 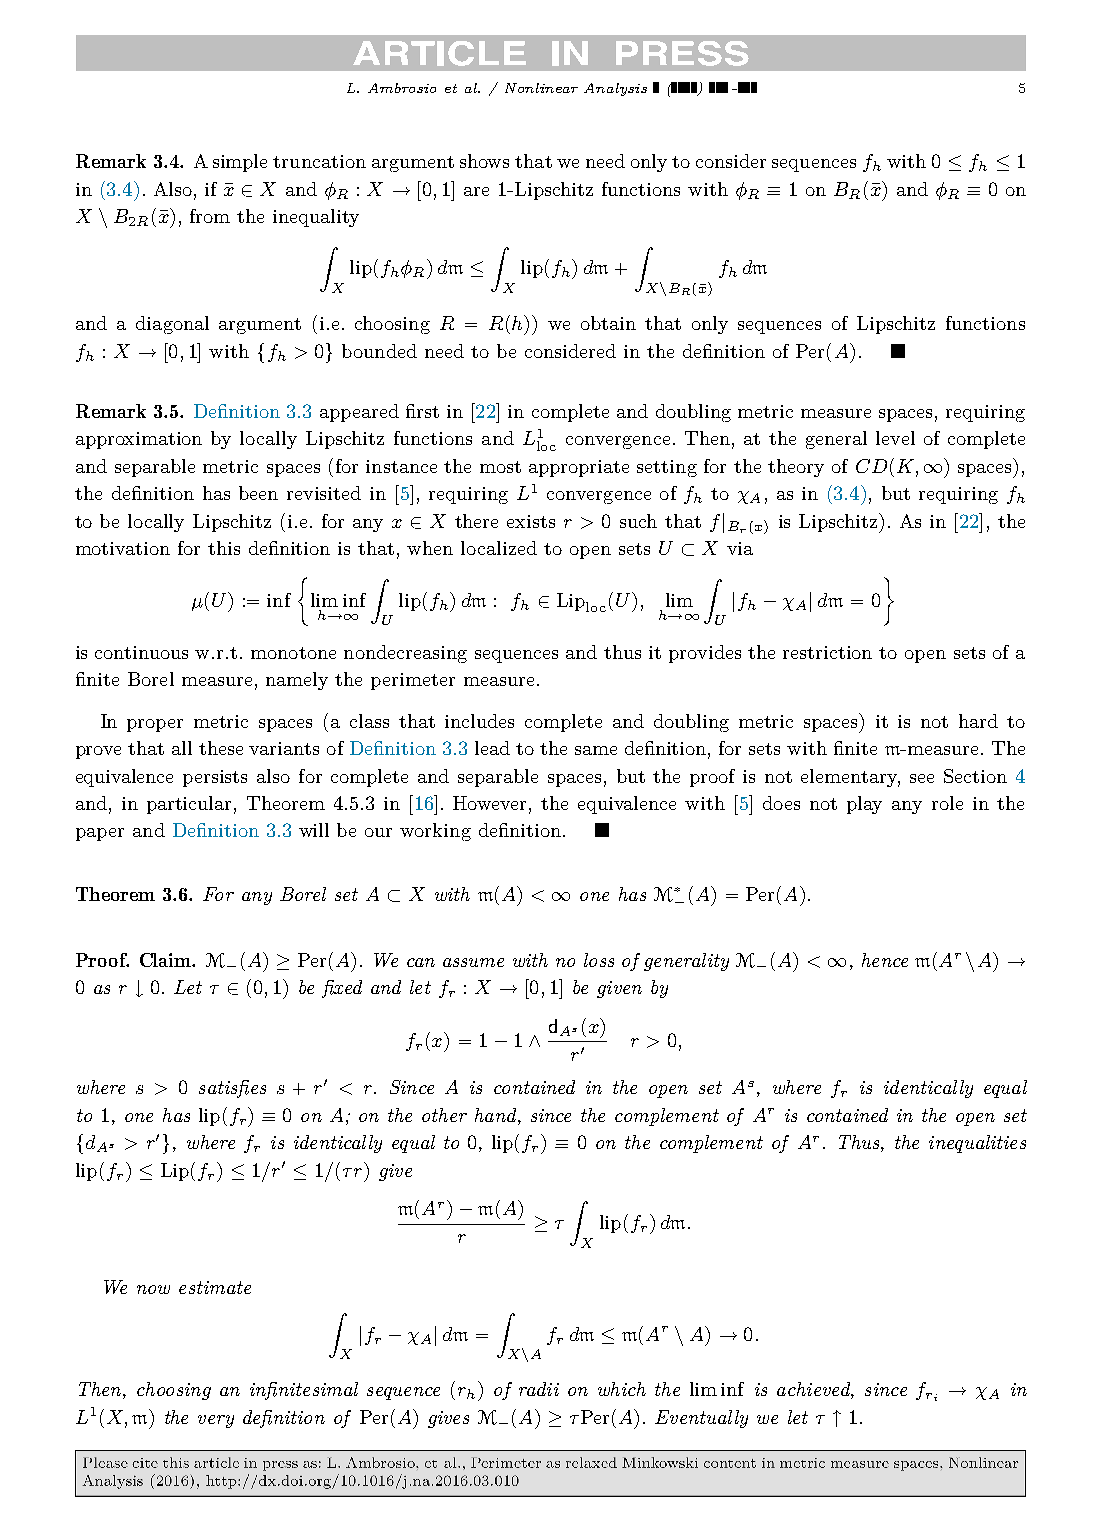 What do you see at coordinates (492, 748) in the screenshot?
I see `lead` at bounding box center [492, 748].
